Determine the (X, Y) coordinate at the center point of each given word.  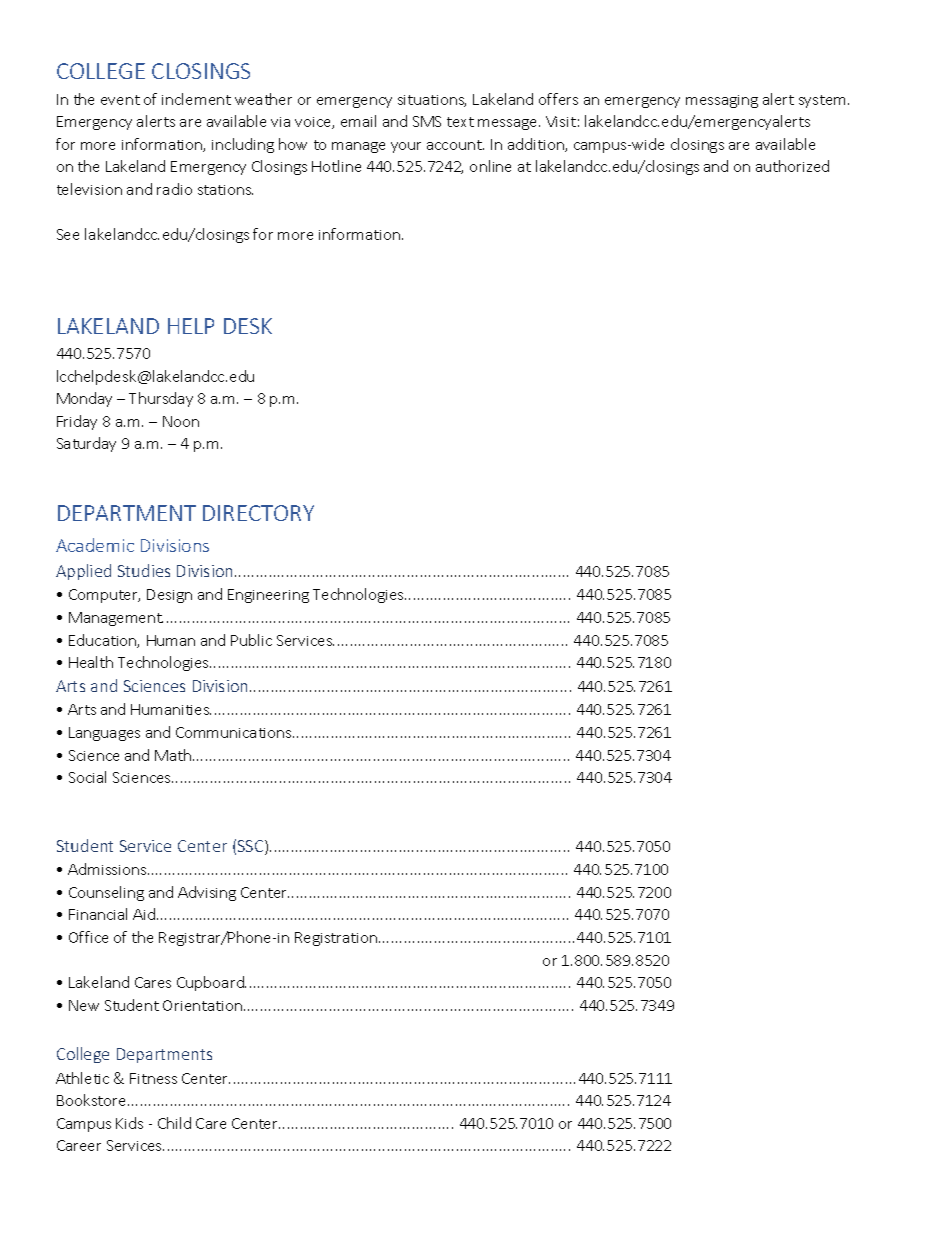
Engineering (268, 596)
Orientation (202, 1005)
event (120, 100)
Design (169, 596)
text (460, 122)
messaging (722, 101)
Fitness (153, 1078)
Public (251, 640)
